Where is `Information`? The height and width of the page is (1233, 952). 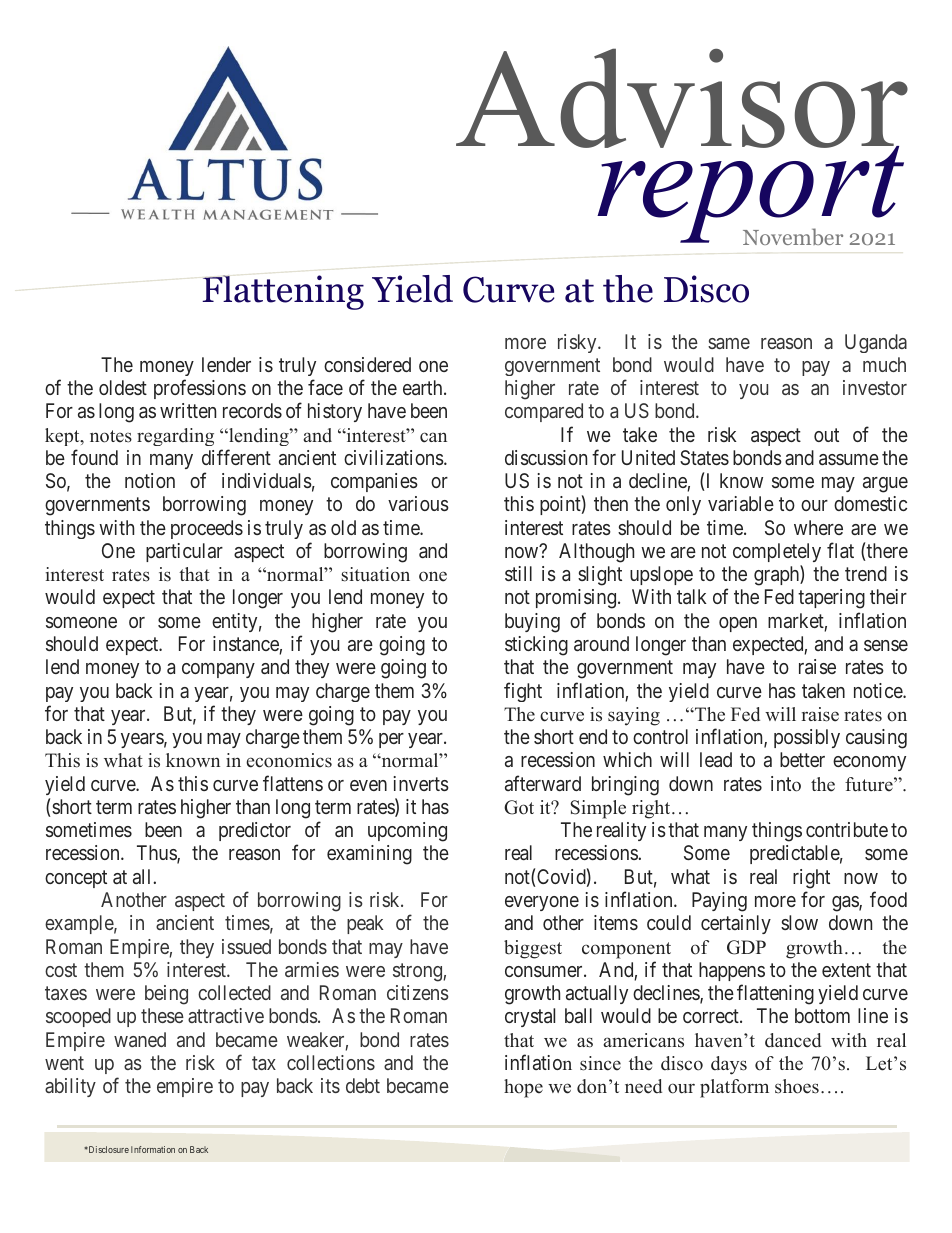 Information is located at coordinates (153, 1149).
